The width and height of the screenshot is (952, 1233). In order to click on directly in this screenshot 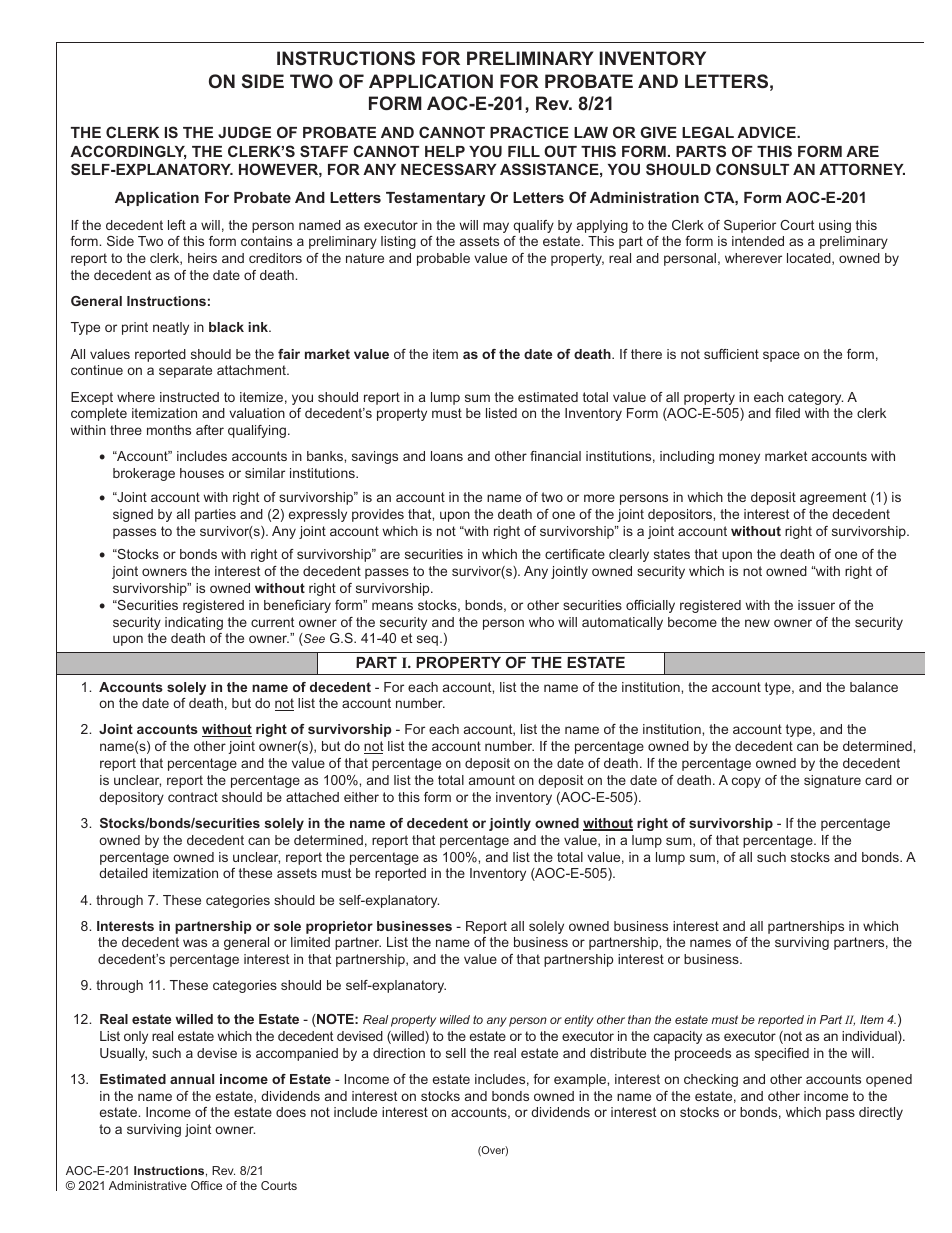, I will do `click(881, 1113)`.
